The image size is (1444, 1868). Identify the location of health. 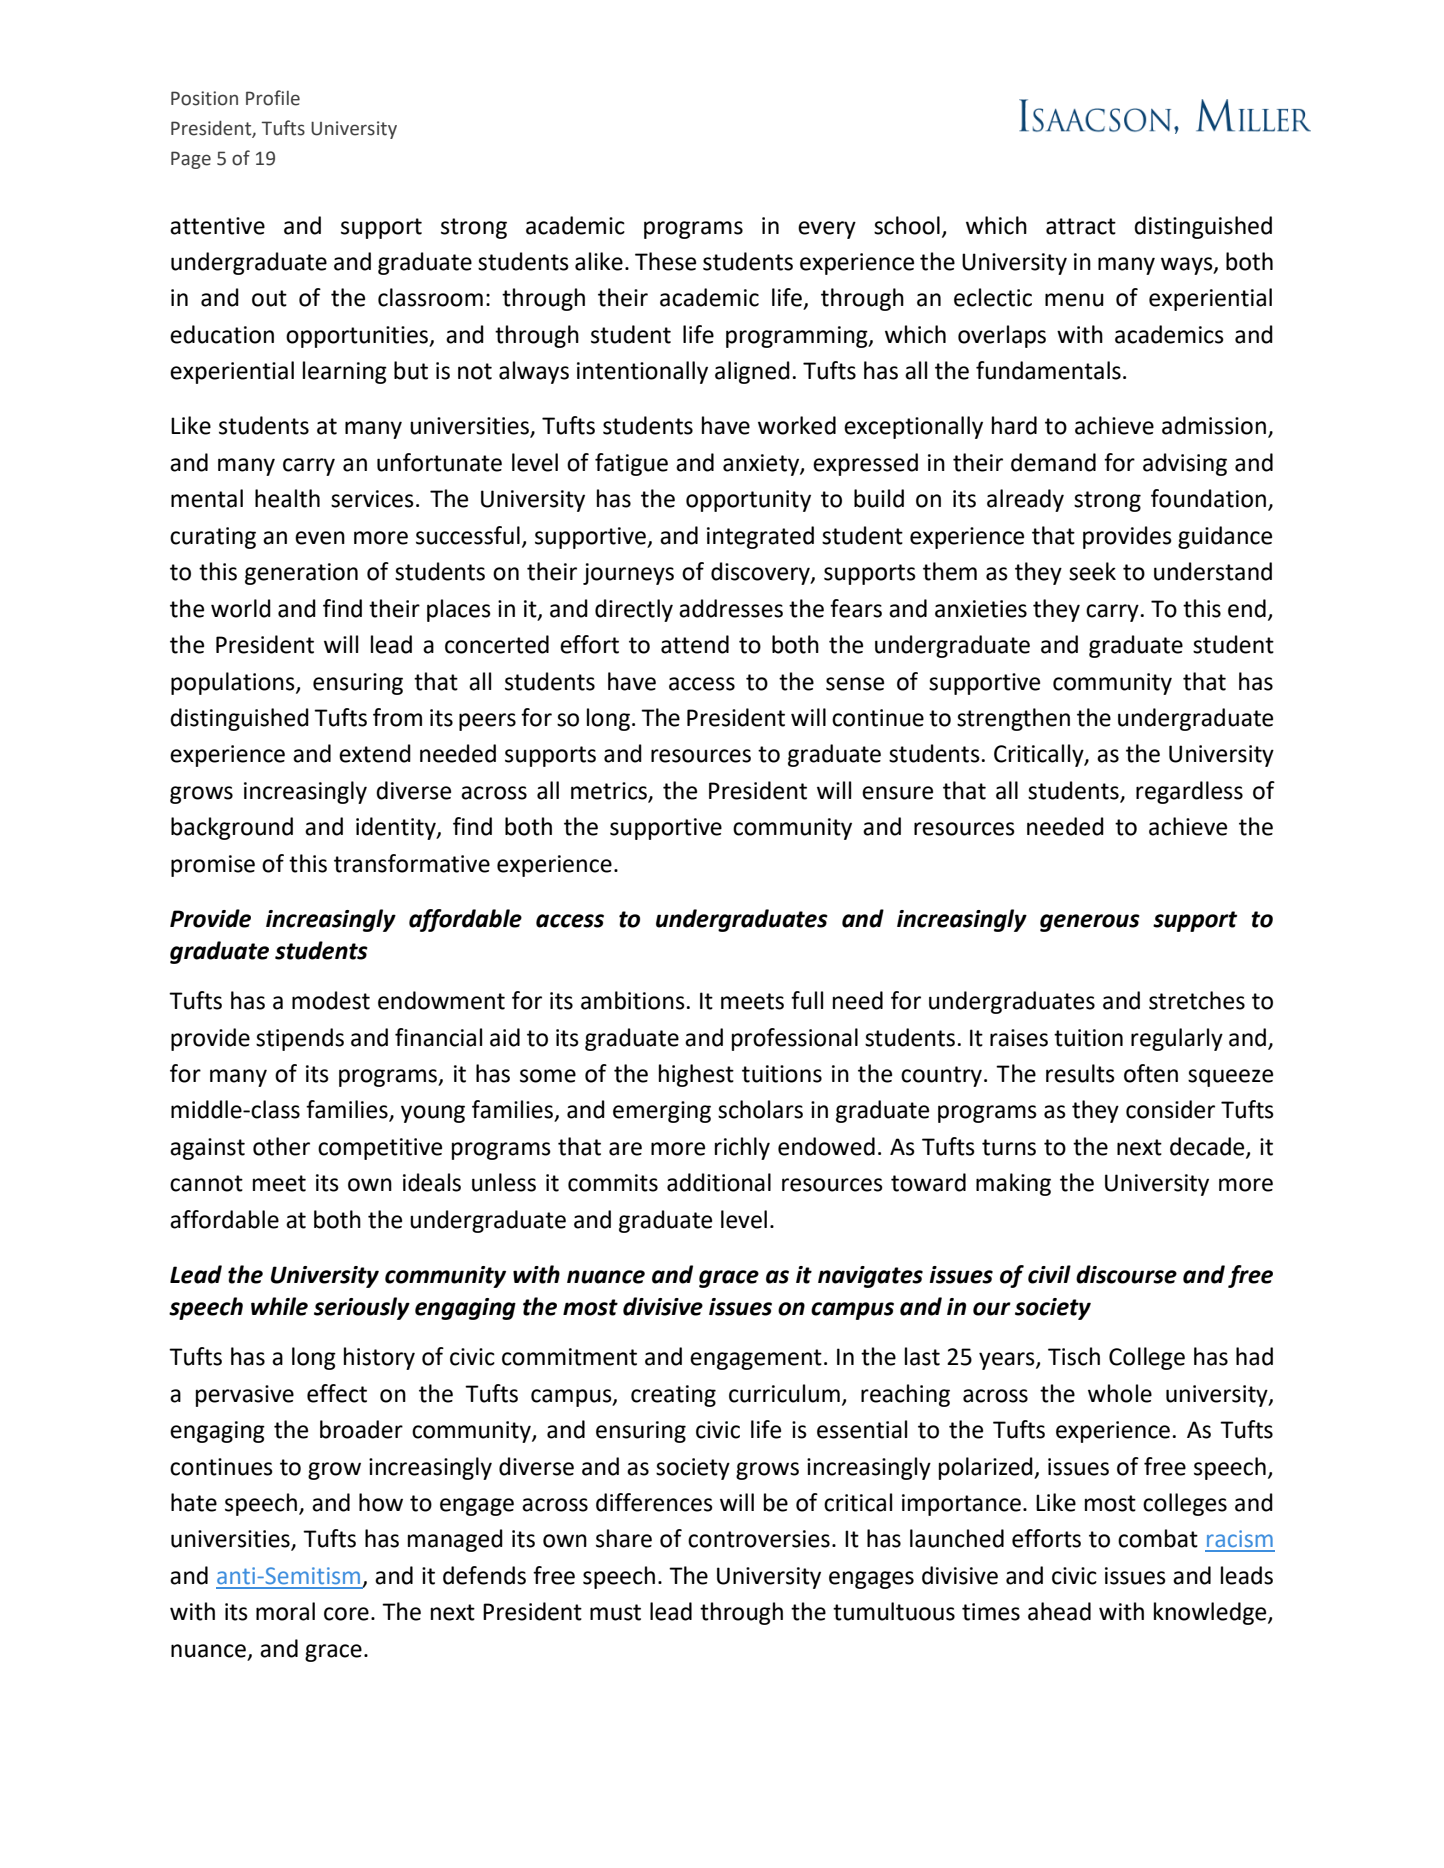
(287, 498).
